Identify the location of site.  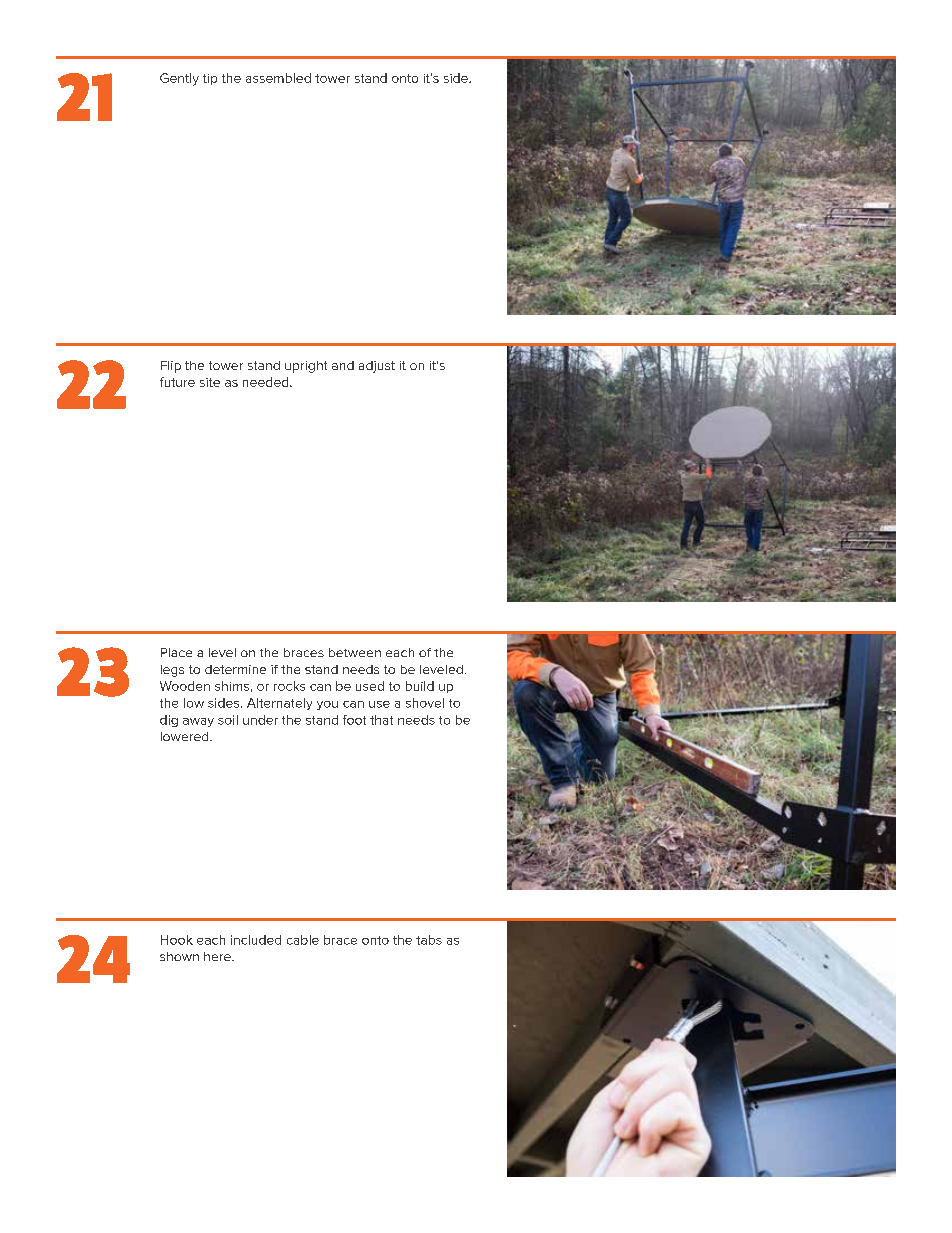
(210, 382).
